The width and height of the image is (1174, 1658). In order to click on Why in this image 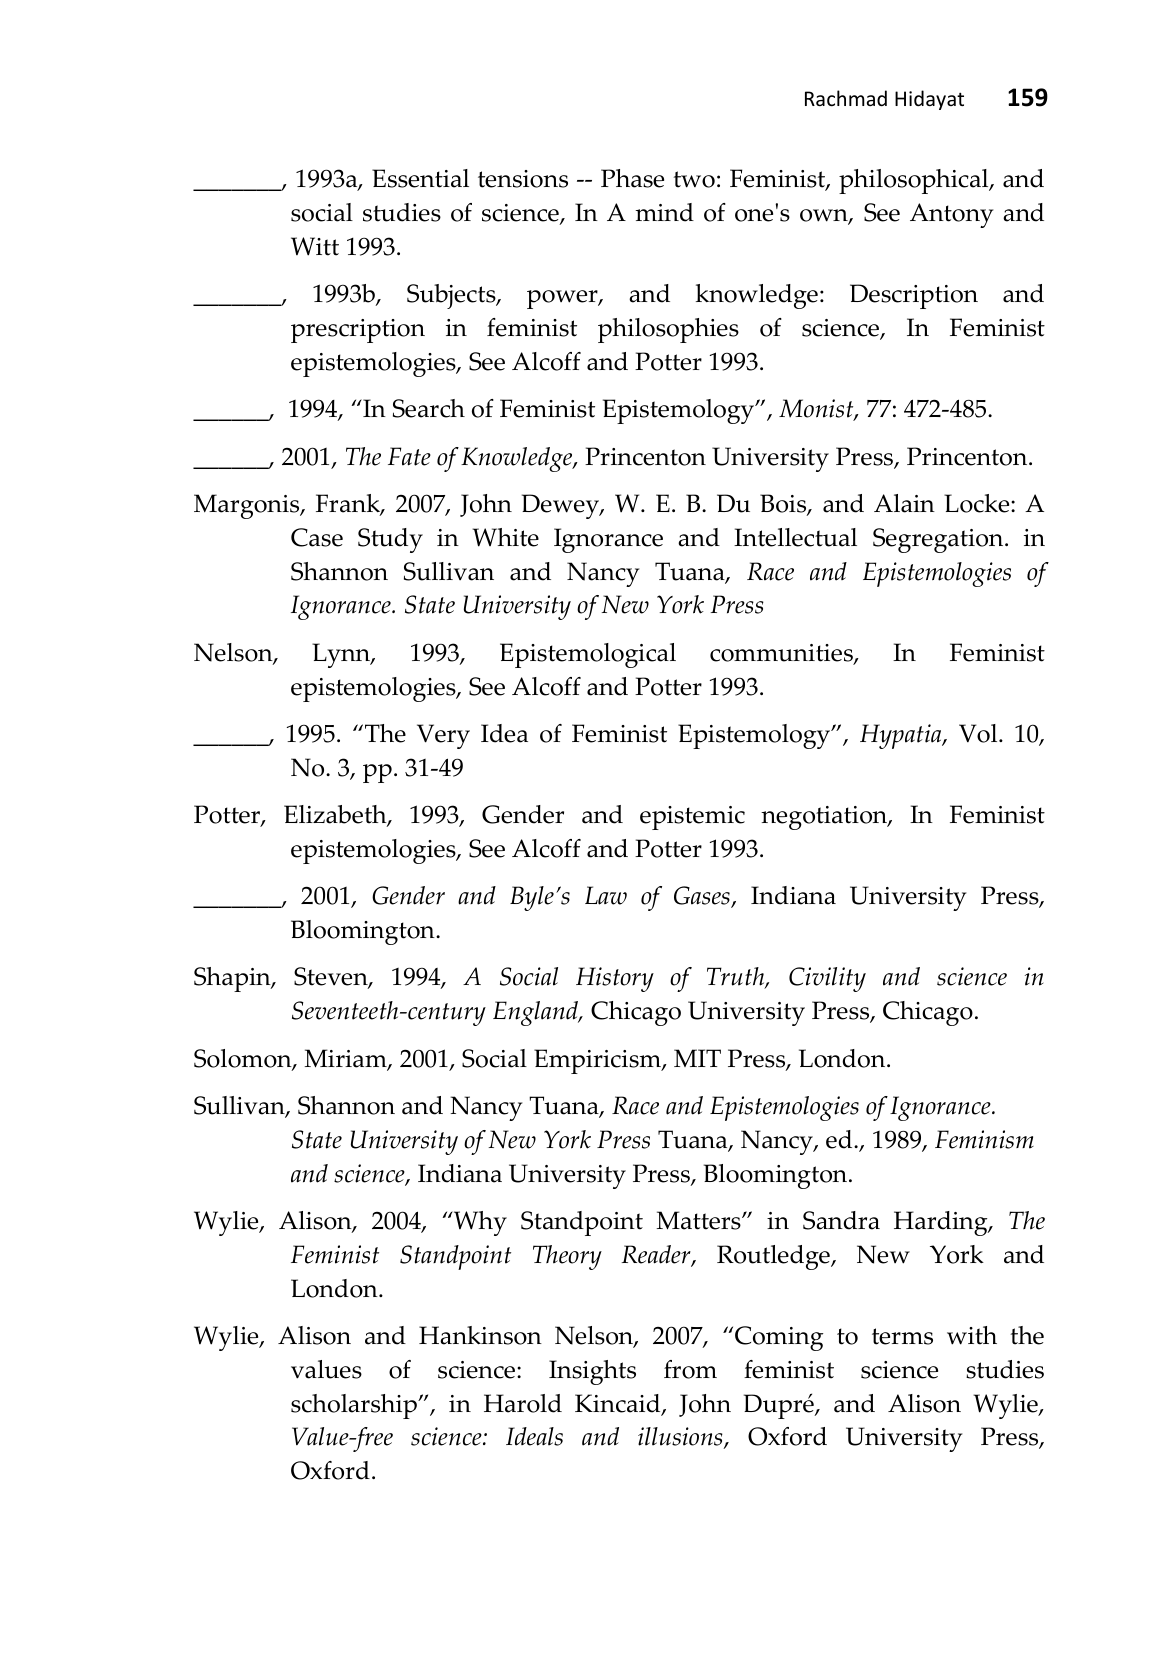, I will do `click(479, 1223)`.
